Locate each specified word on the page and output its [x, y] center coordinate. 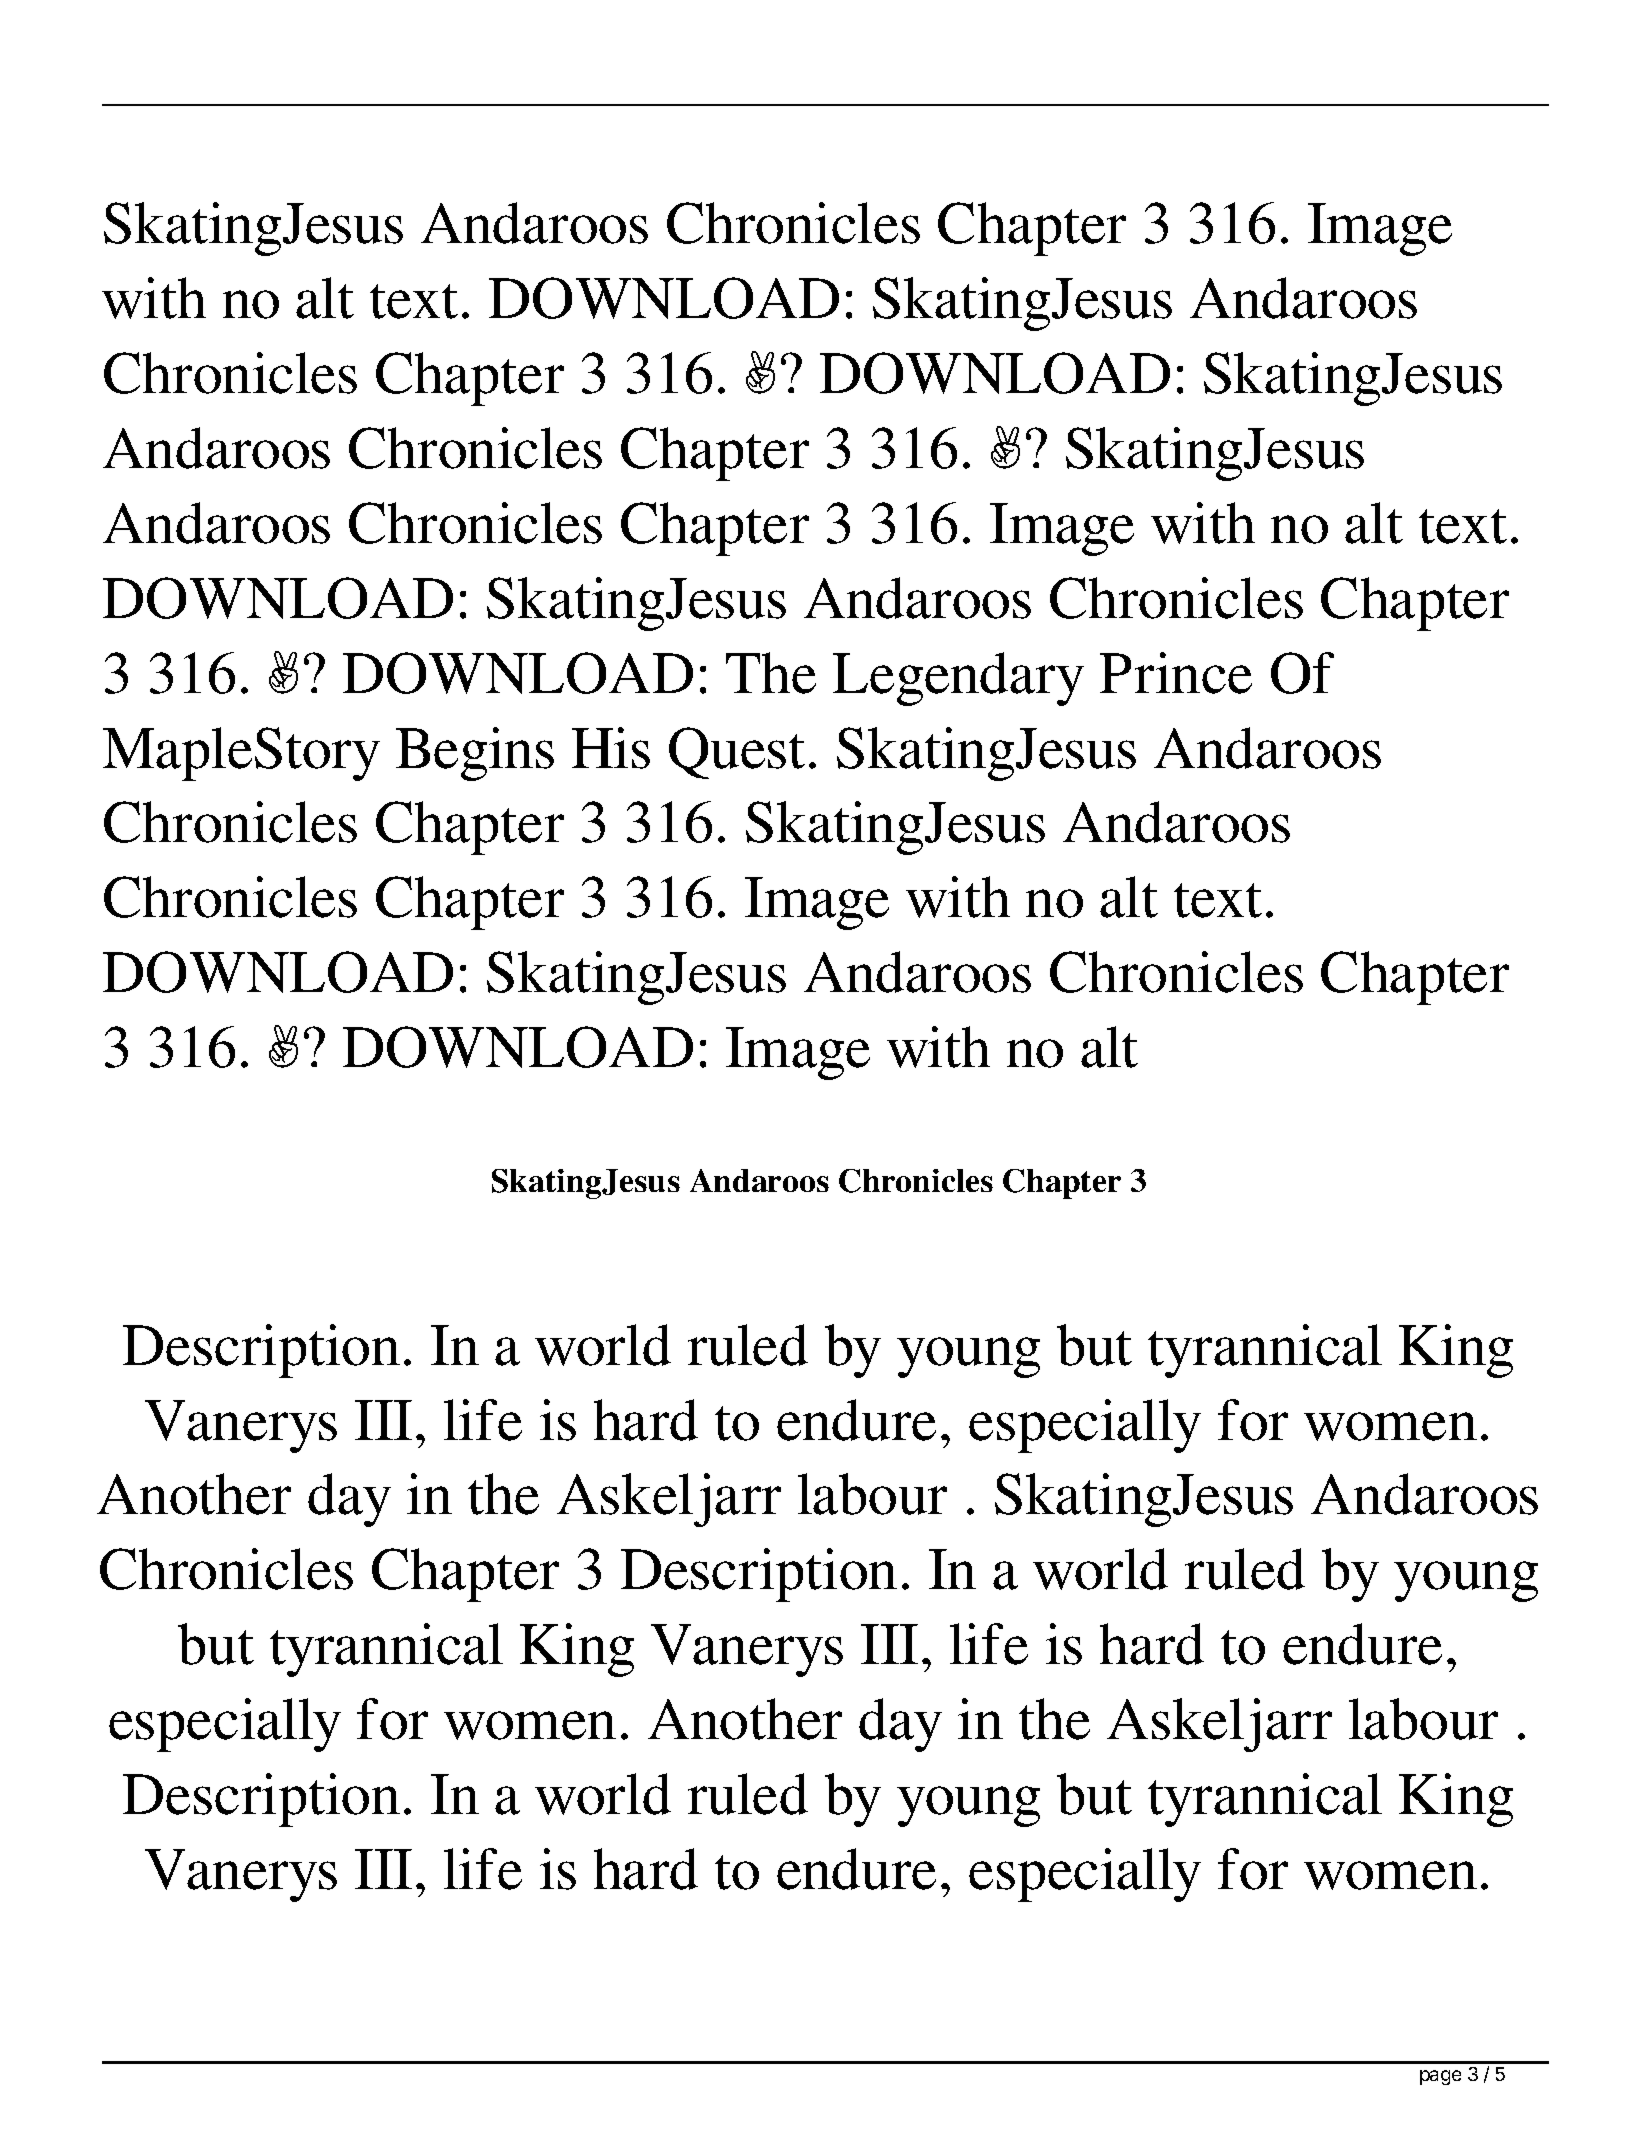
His [611, 748]
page [1440, 2077]
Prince [1176, 673]
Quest [737, 753]
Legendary [958, 679]
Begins [475, 754]
